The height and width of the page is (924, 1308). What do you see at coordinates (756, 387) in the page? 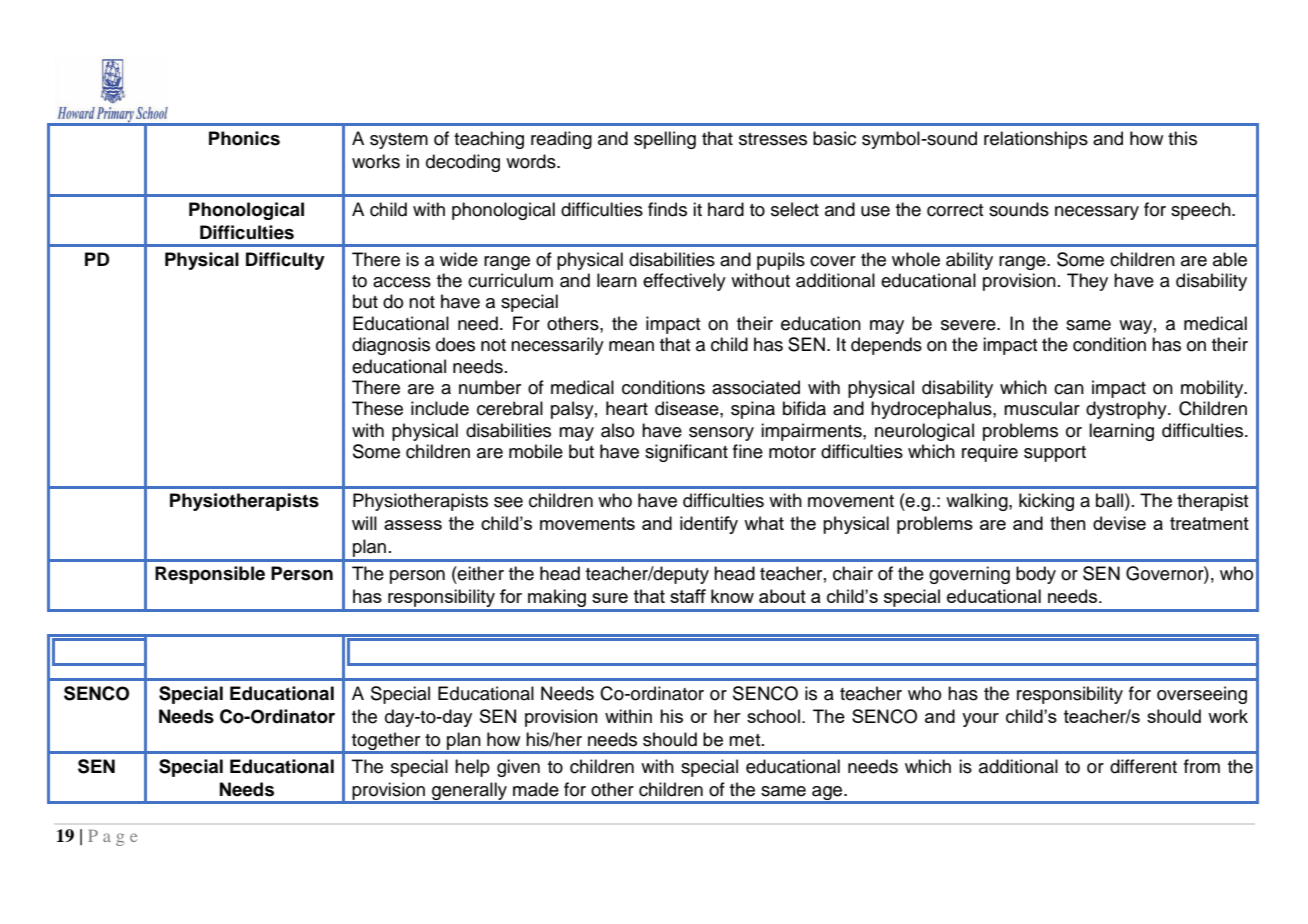
I see `associated` at bounding box center [756, 387].
